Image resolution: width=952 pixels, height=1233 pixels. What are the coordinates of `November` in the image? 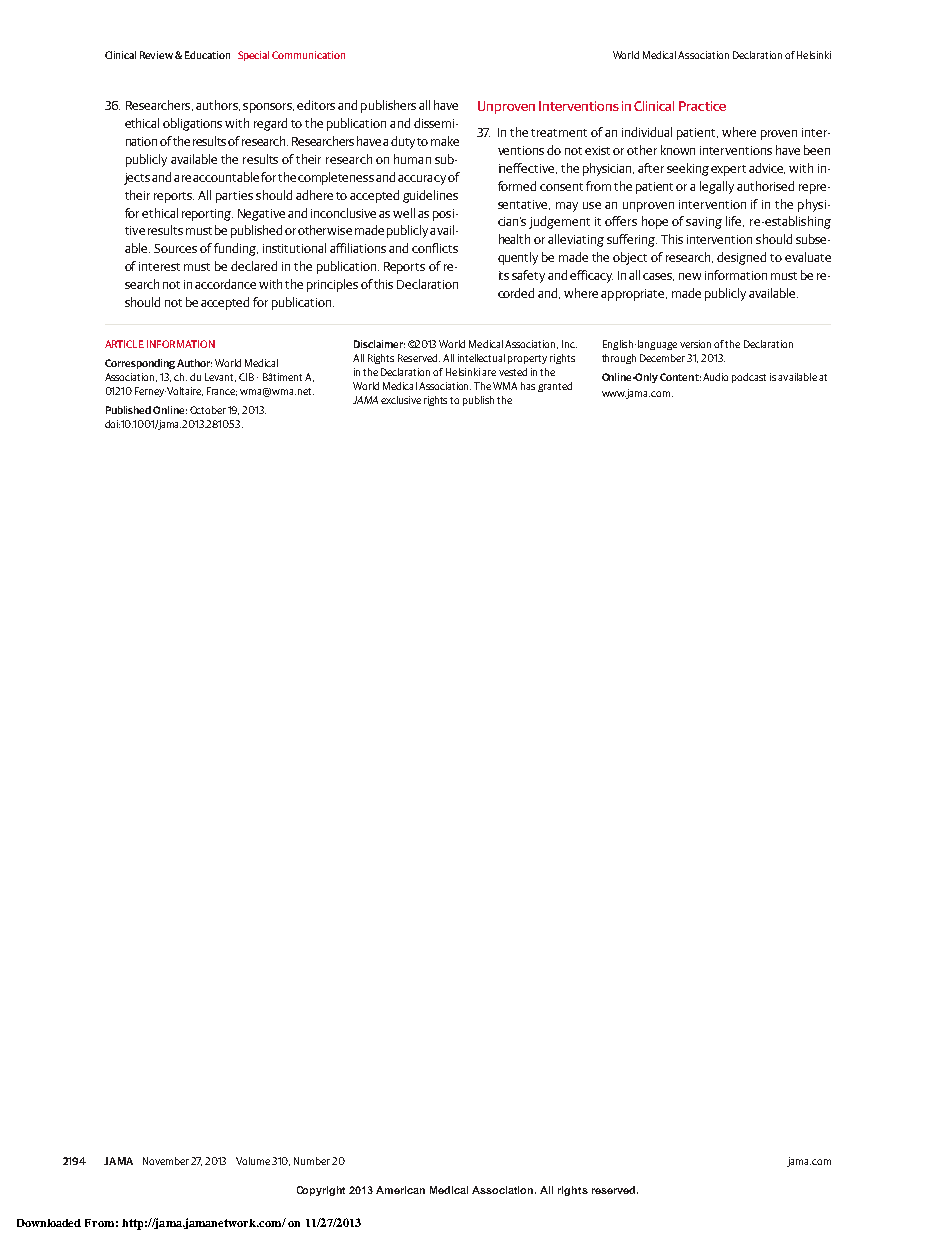 It's located at (166, 1161).
